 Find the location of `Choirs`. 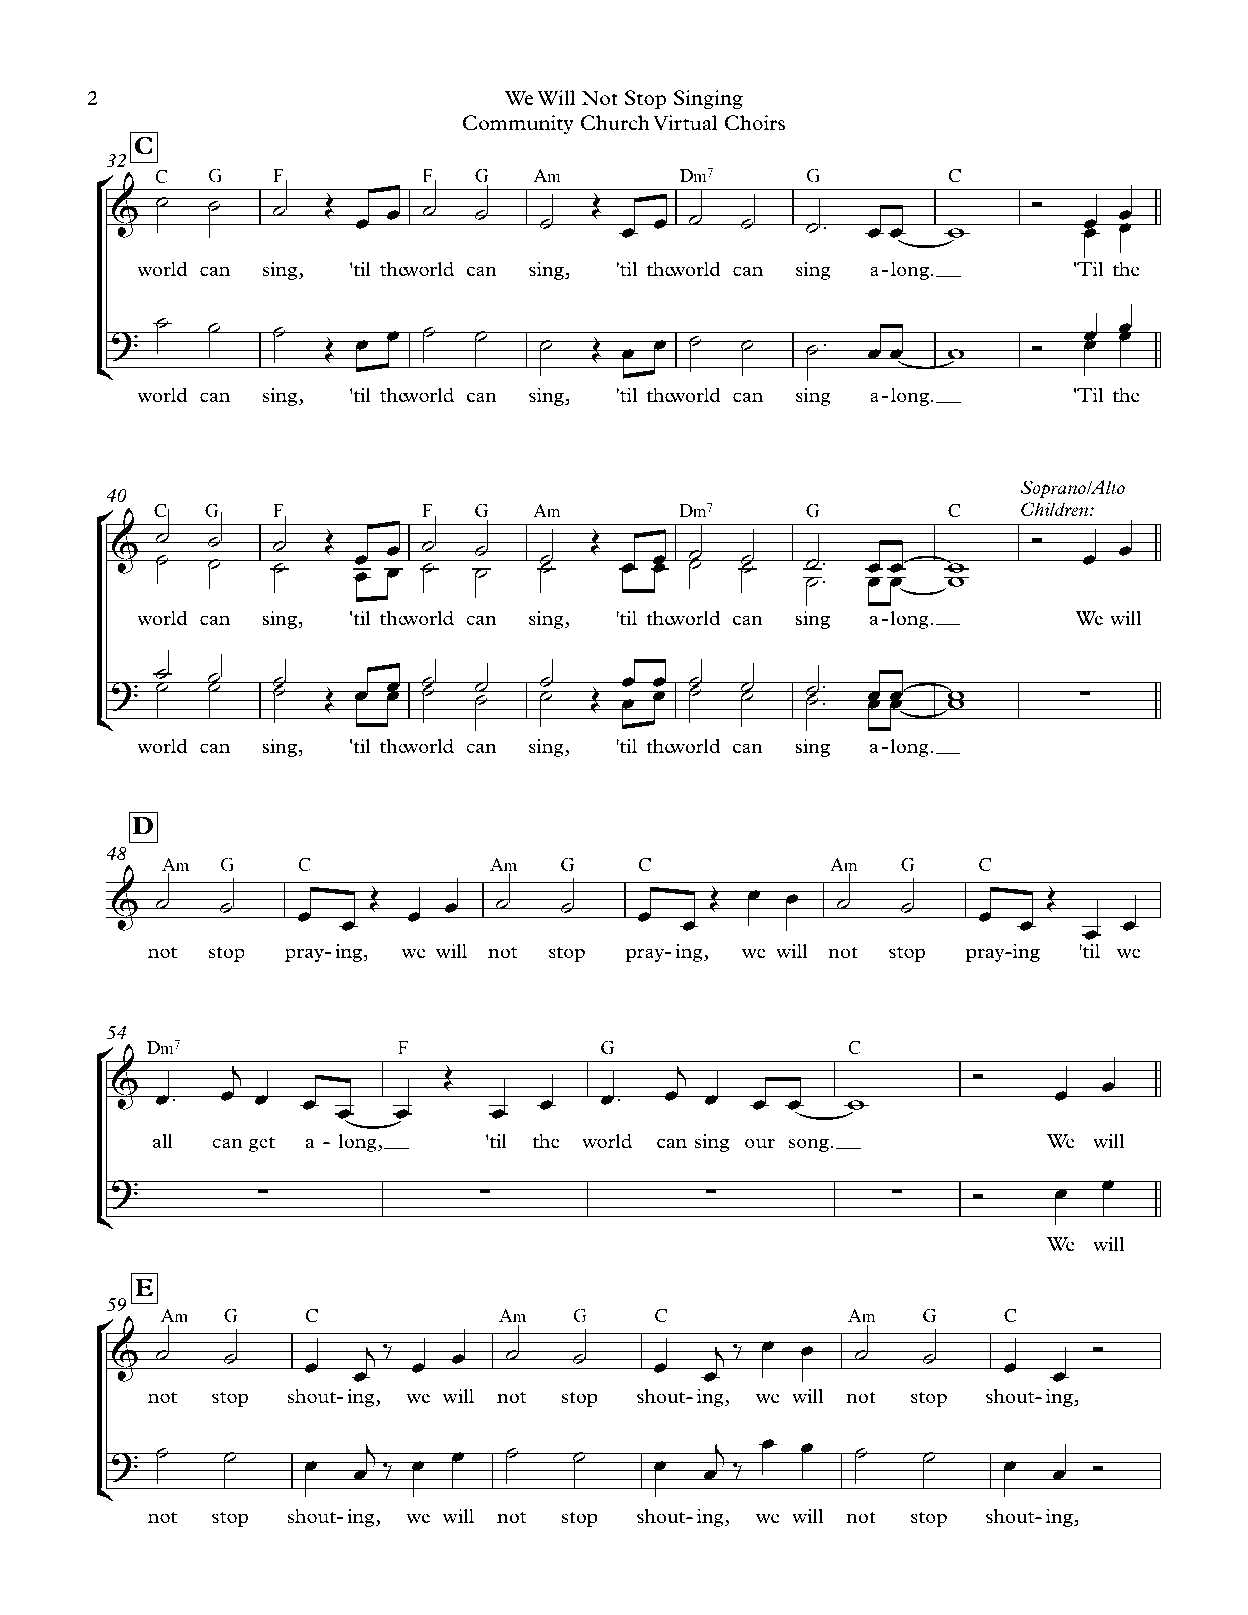

Choirs is located at coordinates (755, 123).
